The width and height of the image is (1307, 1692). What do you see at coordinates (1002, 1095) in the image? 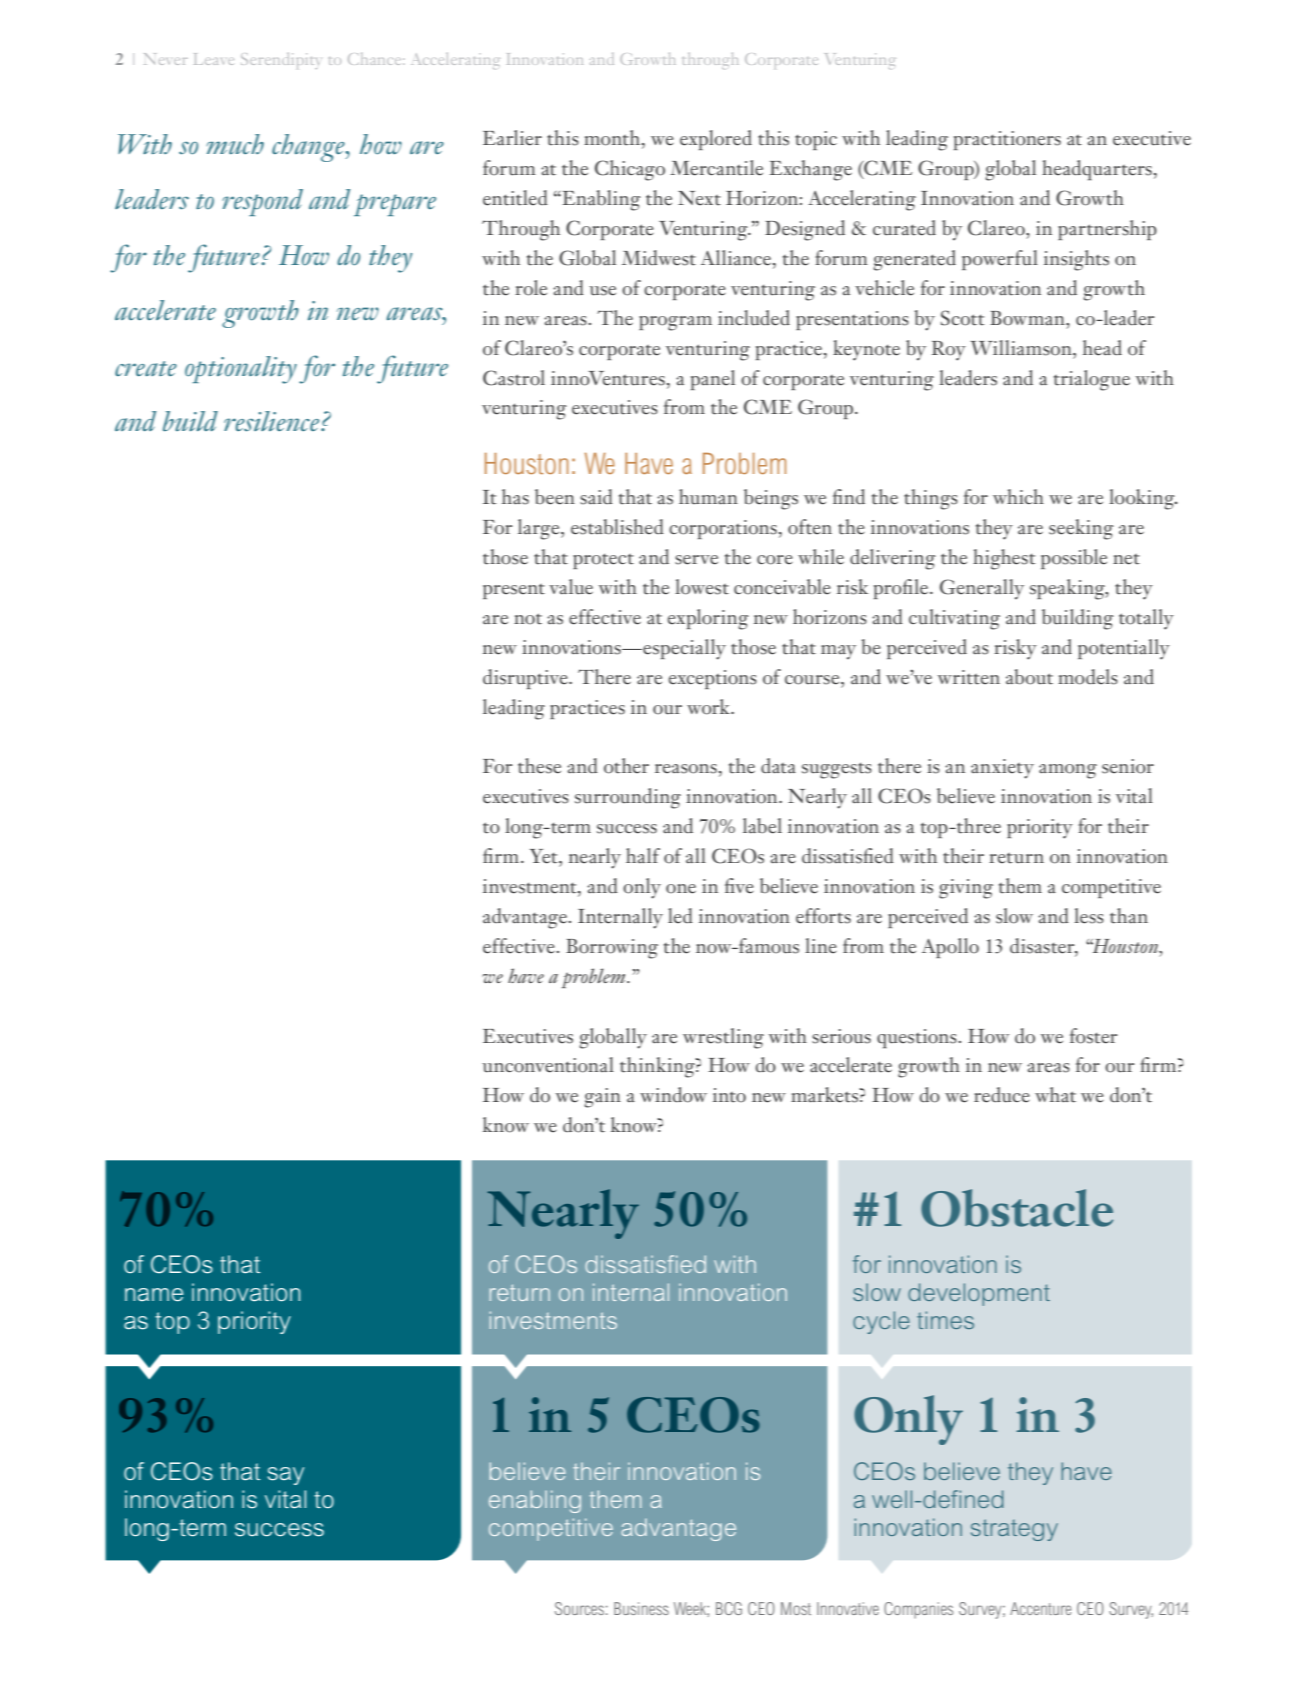
I see `reduce` at bounding box center [1002, 1095].
